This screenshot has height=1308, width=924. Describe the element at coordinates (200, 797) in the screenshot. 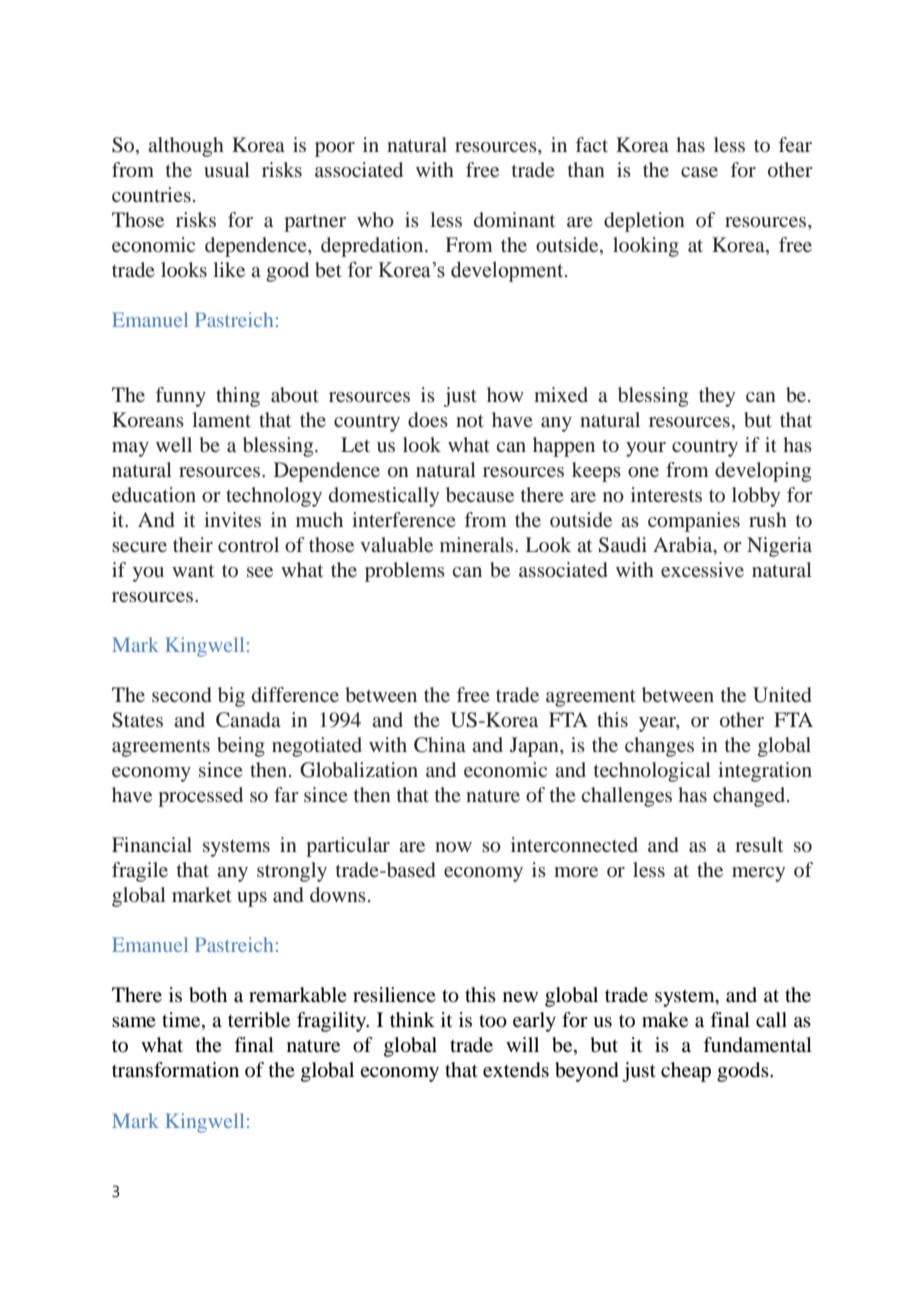

I see `processed` at that location.
